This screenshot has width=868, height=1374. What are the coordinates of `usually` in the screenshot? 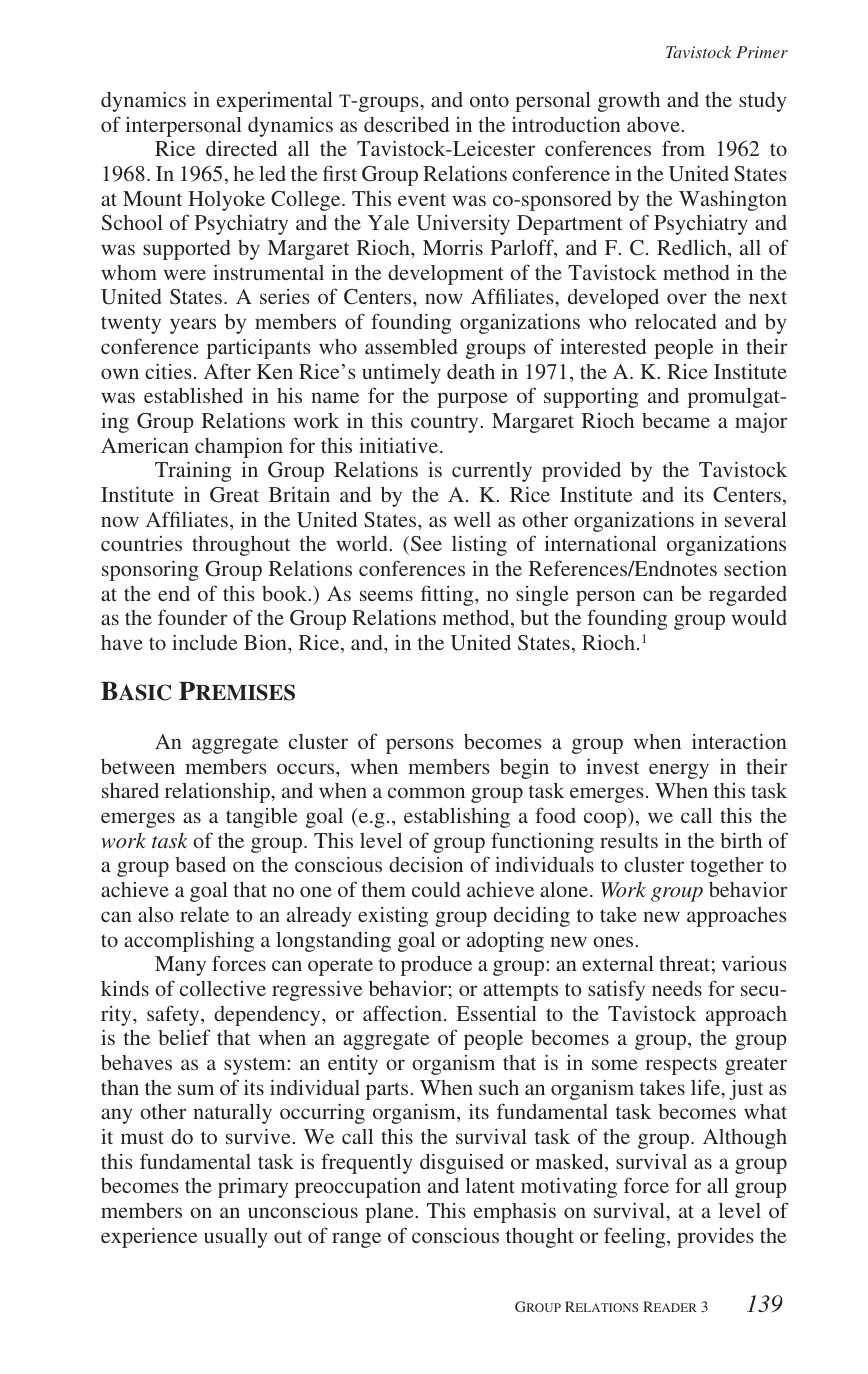 It's located at (236, 1238).
